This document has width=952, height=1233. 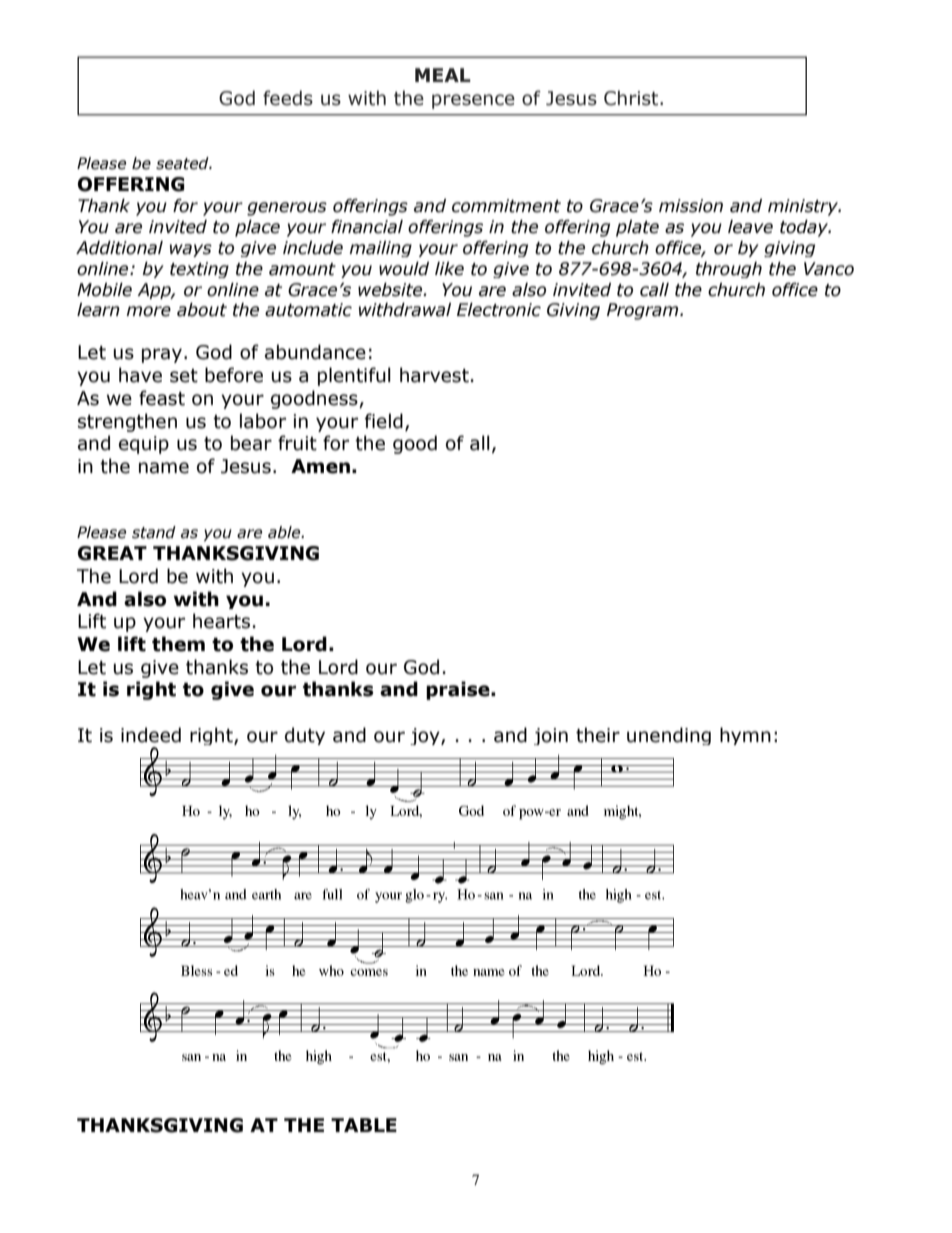 What do you see at coordinates (745, 736) in the document?
I see `hymn` at bounding box center [745, 736].
